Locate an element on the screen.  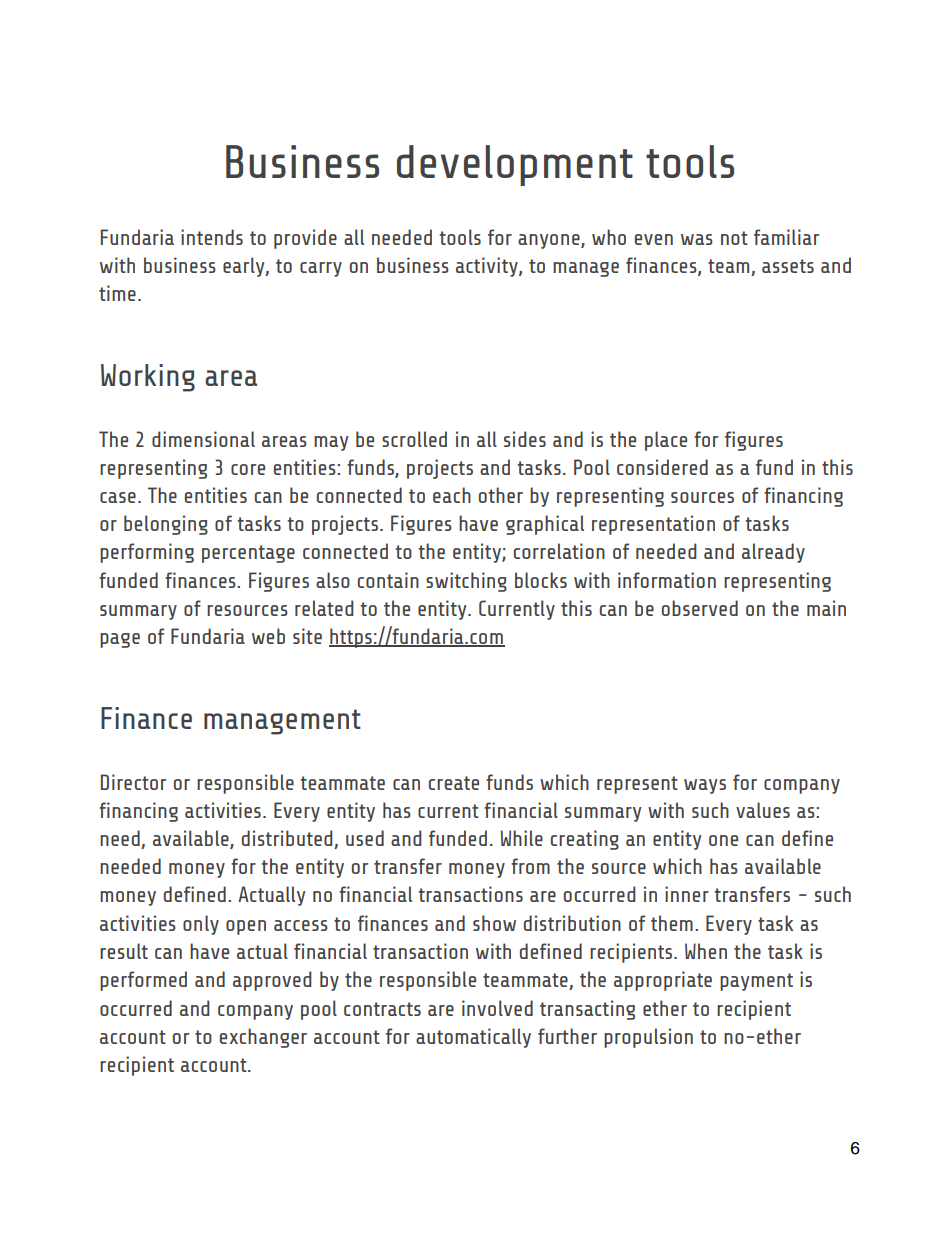
assets is located at coordinates (788, 266).
